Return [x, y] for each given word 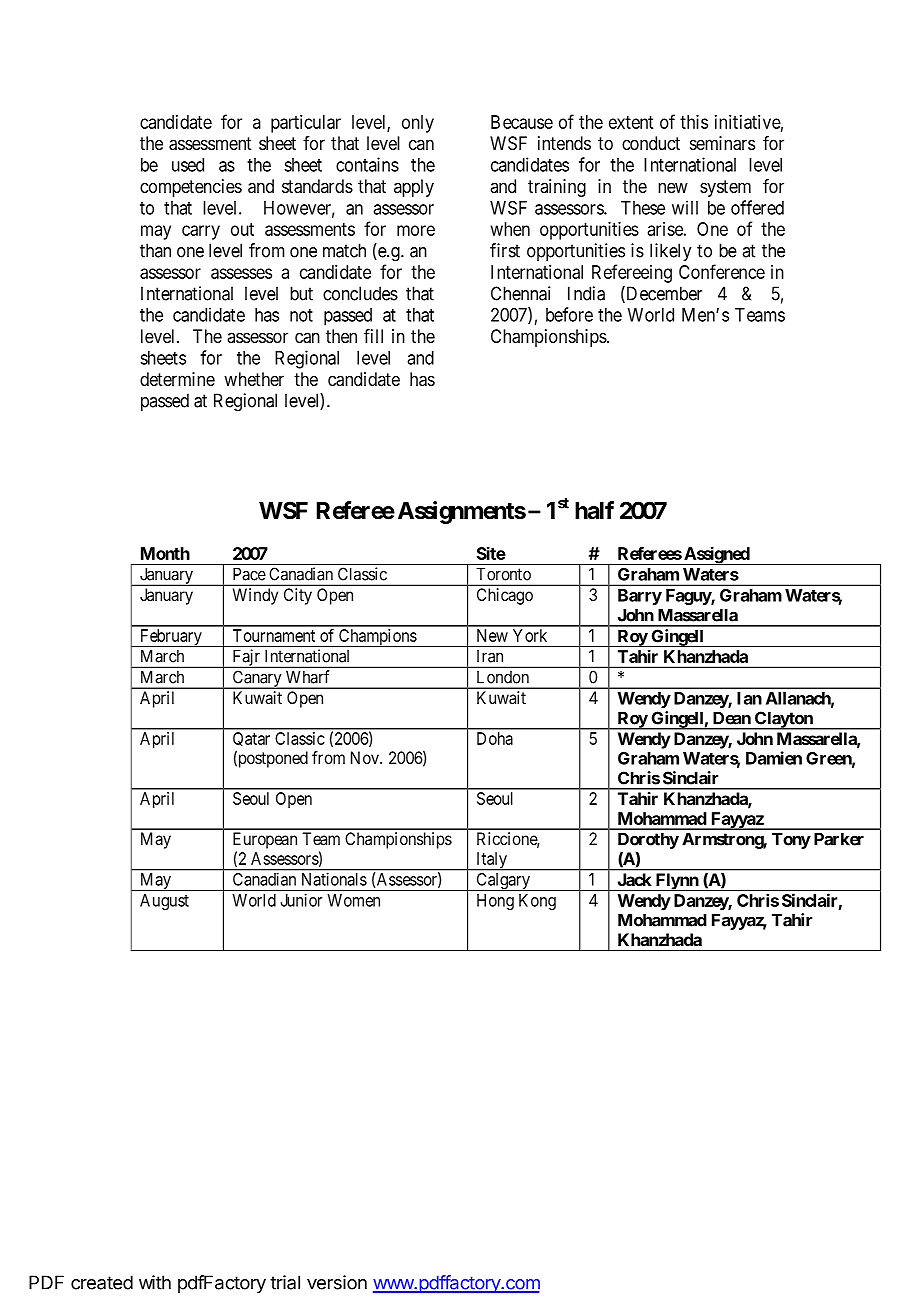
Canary [257, 679]
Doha [494, 738]
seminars [722, 143]
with [155, 1282]
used [188, 165]
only [418, 124]
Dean [732, 718]
